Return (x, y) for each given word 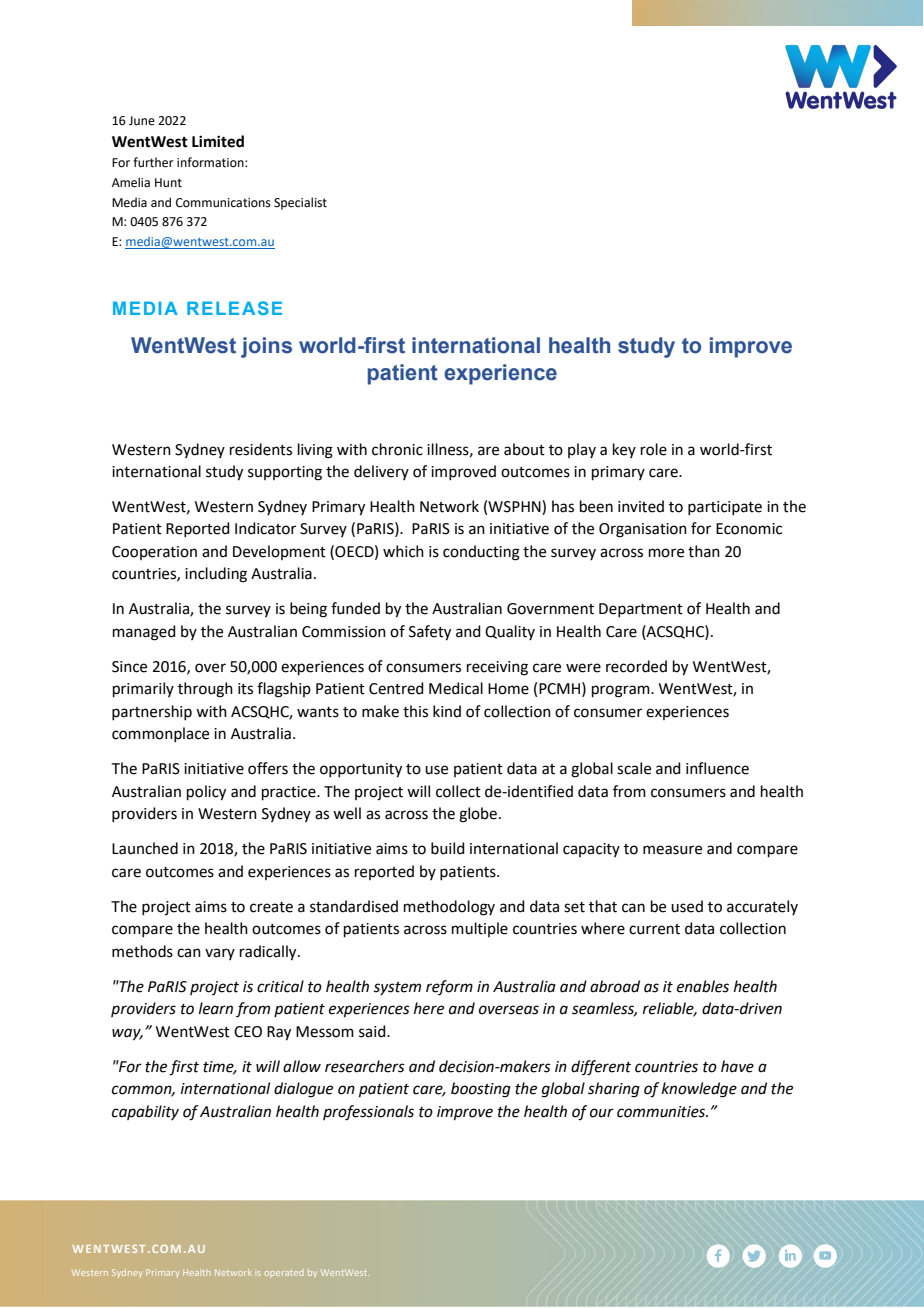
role (654, 449)
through (205, 690)
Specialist (300, 203)
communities (662, 1112)
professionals (368, 1113)
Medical (456, 688)
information (211, 162)
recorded (636, 666)
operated (284, 1273)
